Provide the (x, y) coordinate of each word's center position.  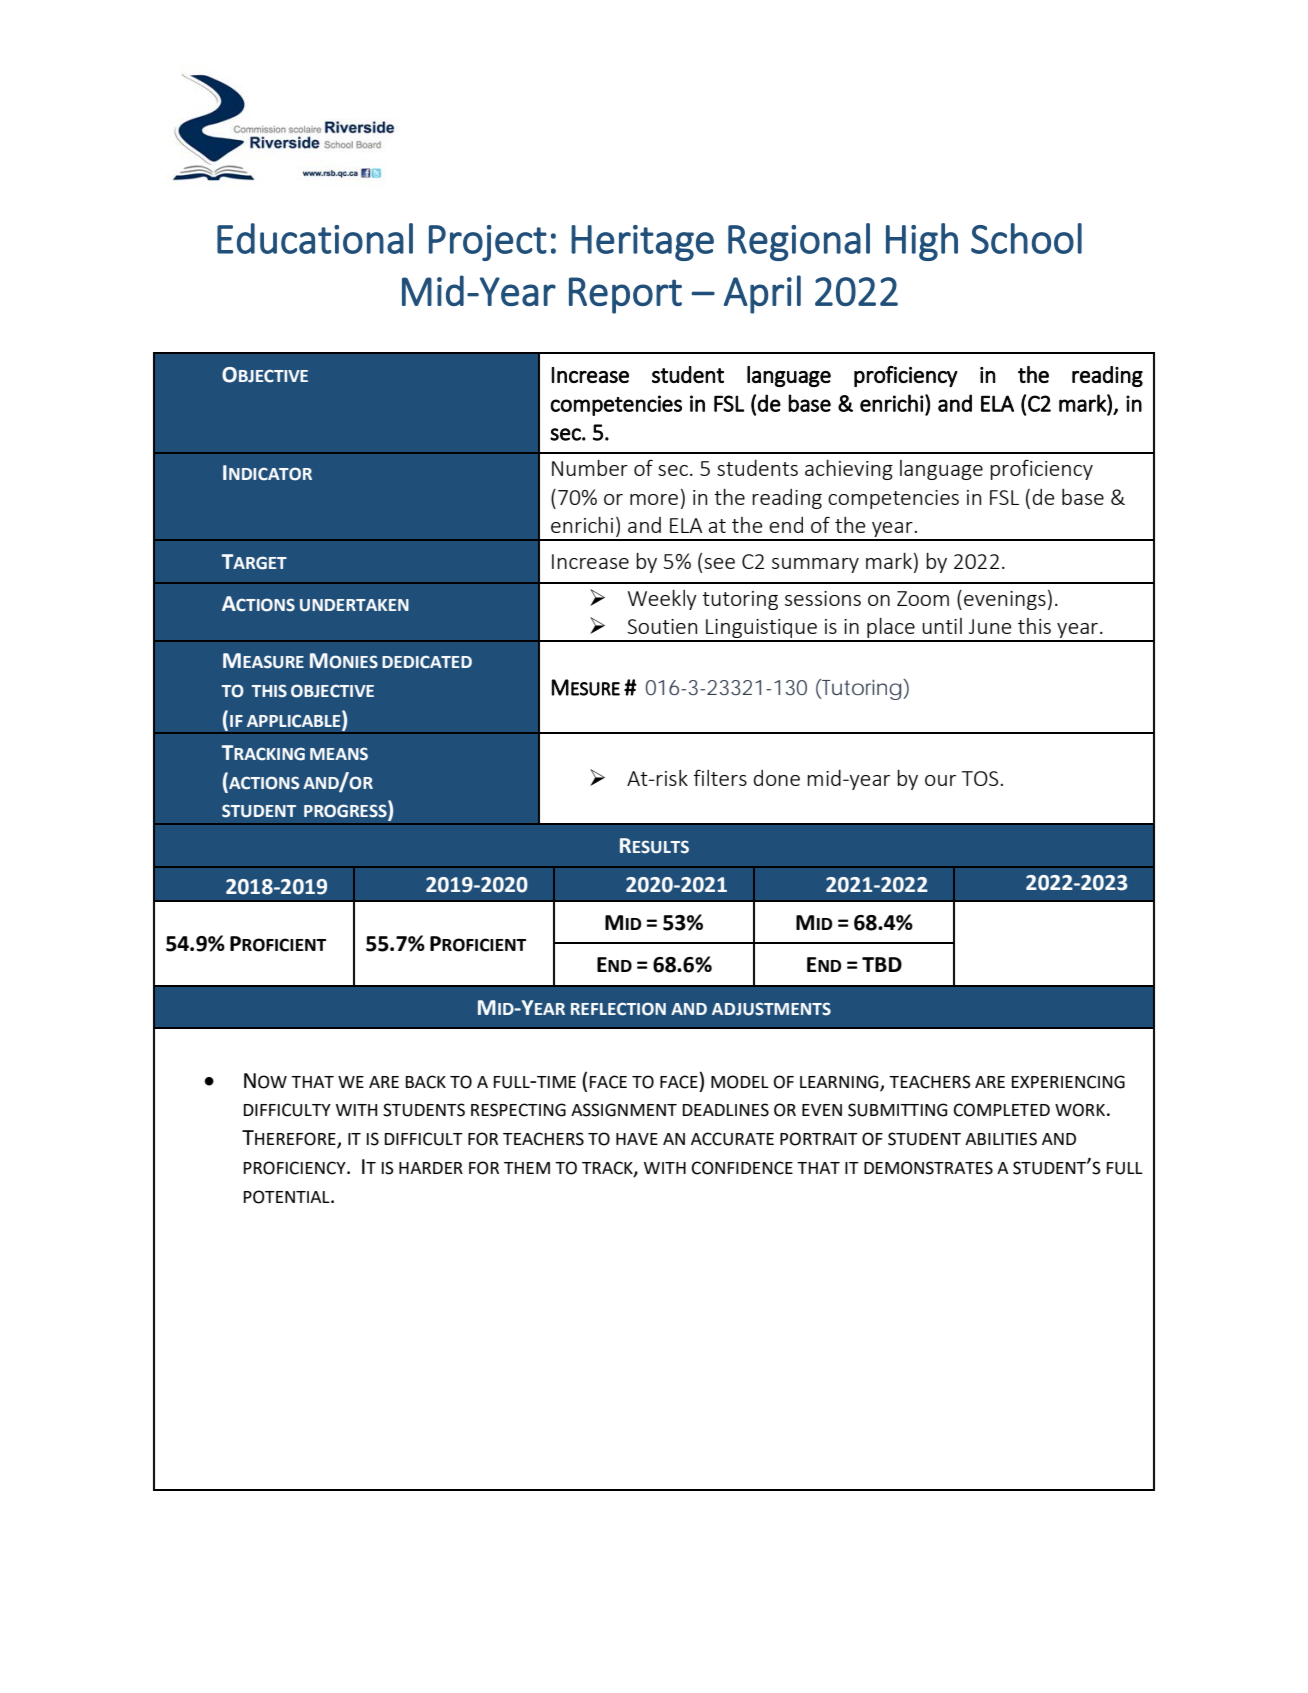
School (1026, 238)
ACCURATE (732, 1139)
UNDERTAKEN (354, 605)
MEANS (339, 754)
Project (488, 243)
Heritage (642, 243)
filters (720, 777)
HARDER (431, 1168)
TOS (980, 778)
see (719, 563)
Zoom (923, 598)
